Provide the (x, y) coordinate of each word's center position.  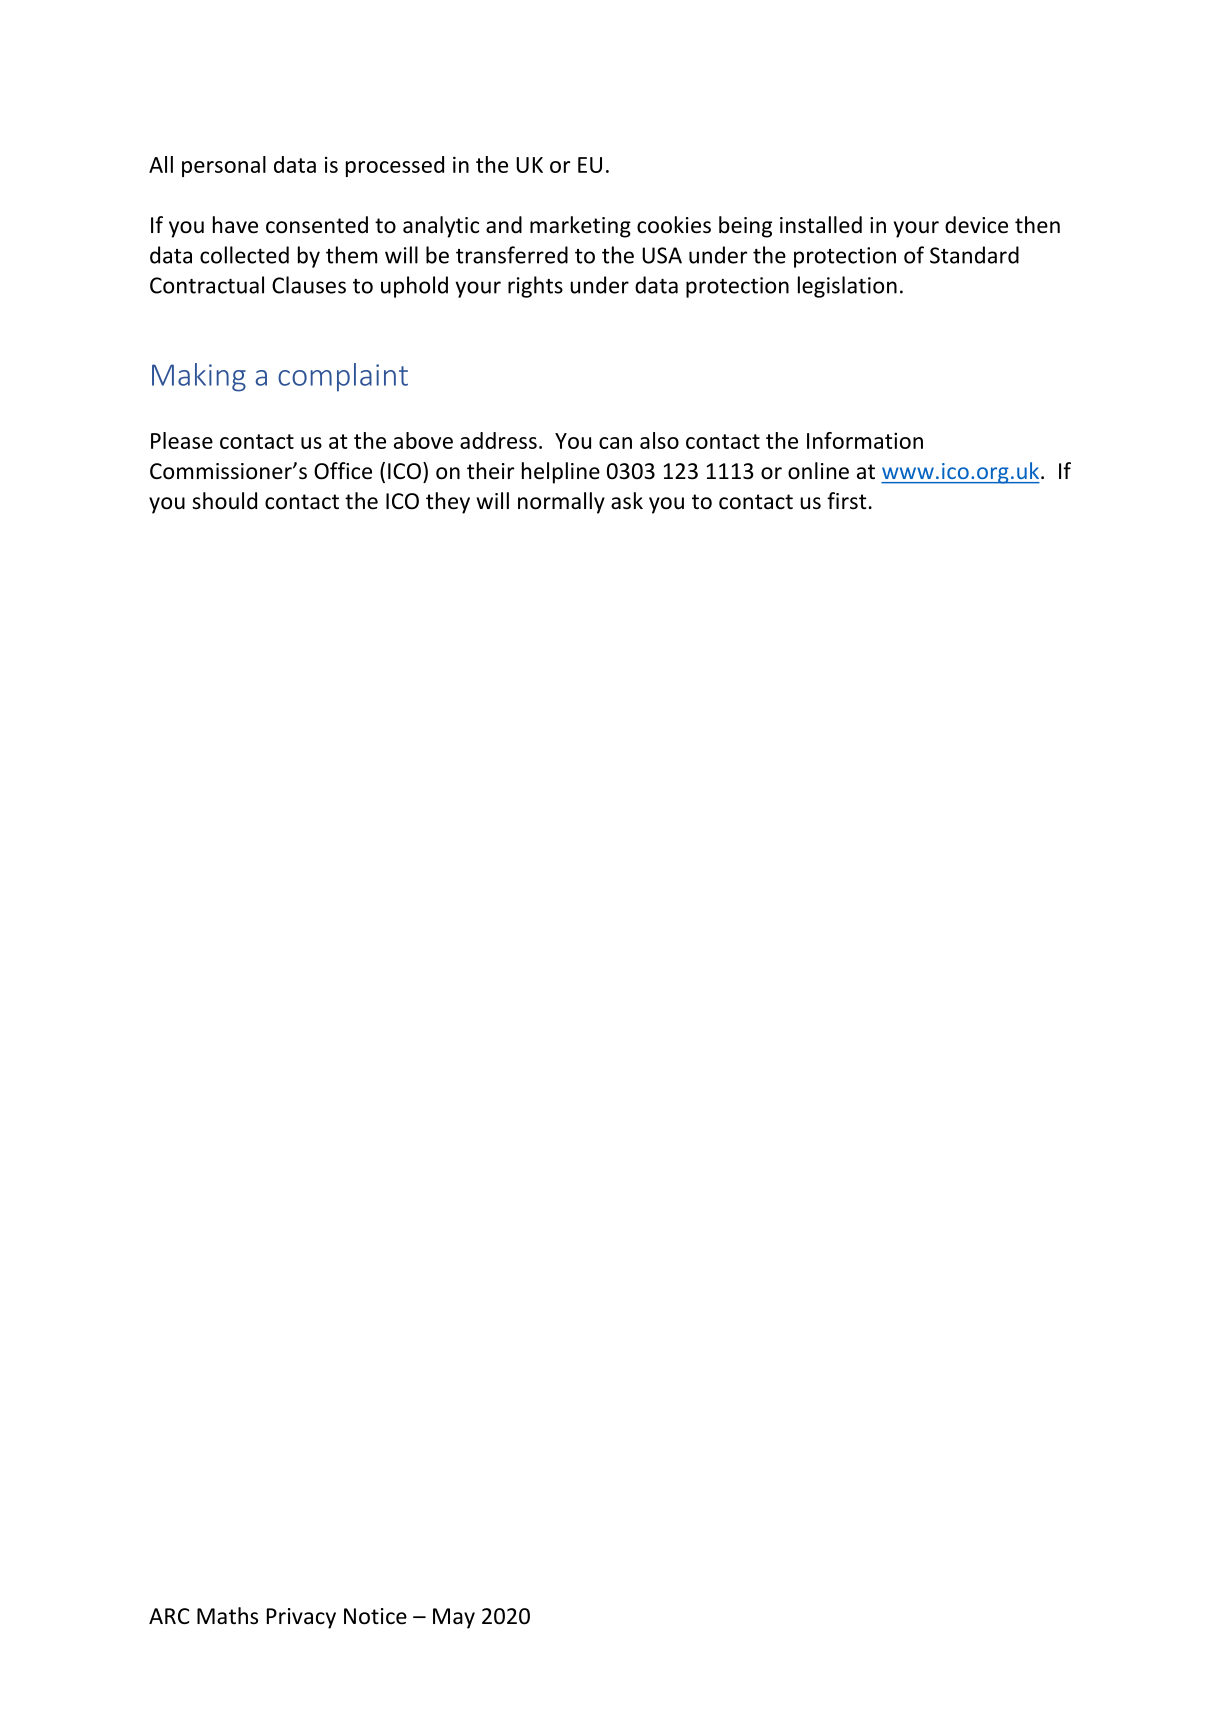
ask (627, 501)
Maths (227, 1616)
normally (561, 503)
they (448, 503)
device (976, 225)
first (847, 501)
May (454, 1618)
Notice (375, 1616)
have (235, 225)
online (818, 471)
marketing (580, 227)
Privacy (301, 1618)
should (224, 501)
